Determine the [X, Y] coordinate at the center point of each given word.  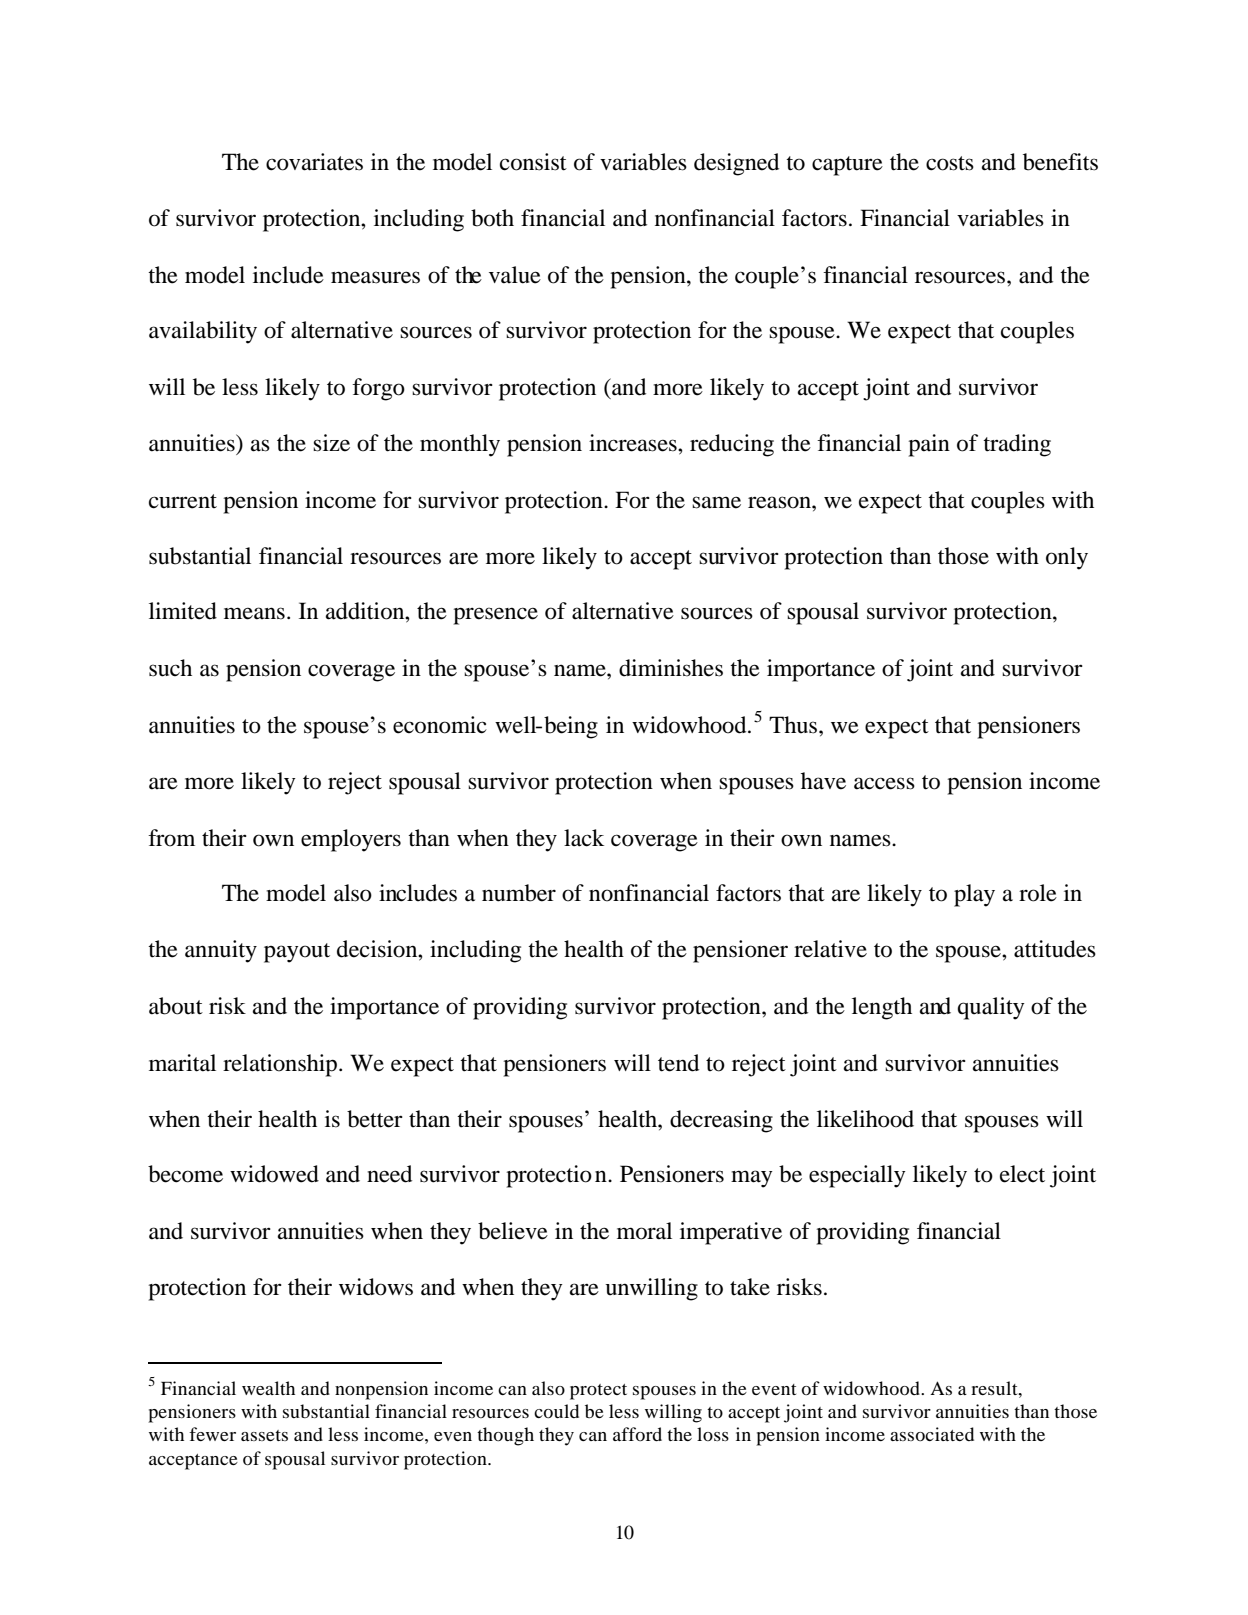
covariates [314, 162]
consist [533, 162]
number [519, 893]
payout [297, 953]
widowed [274, 1174]
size [331, 443]
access [884, 783]
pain [929, 445]
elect [1022, 1174]
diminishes [671, 668]
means [254, 613]
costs [950, 163]
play [974, 895]
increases [634, 443]
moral [644, 1231]
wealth [268, 1388]
